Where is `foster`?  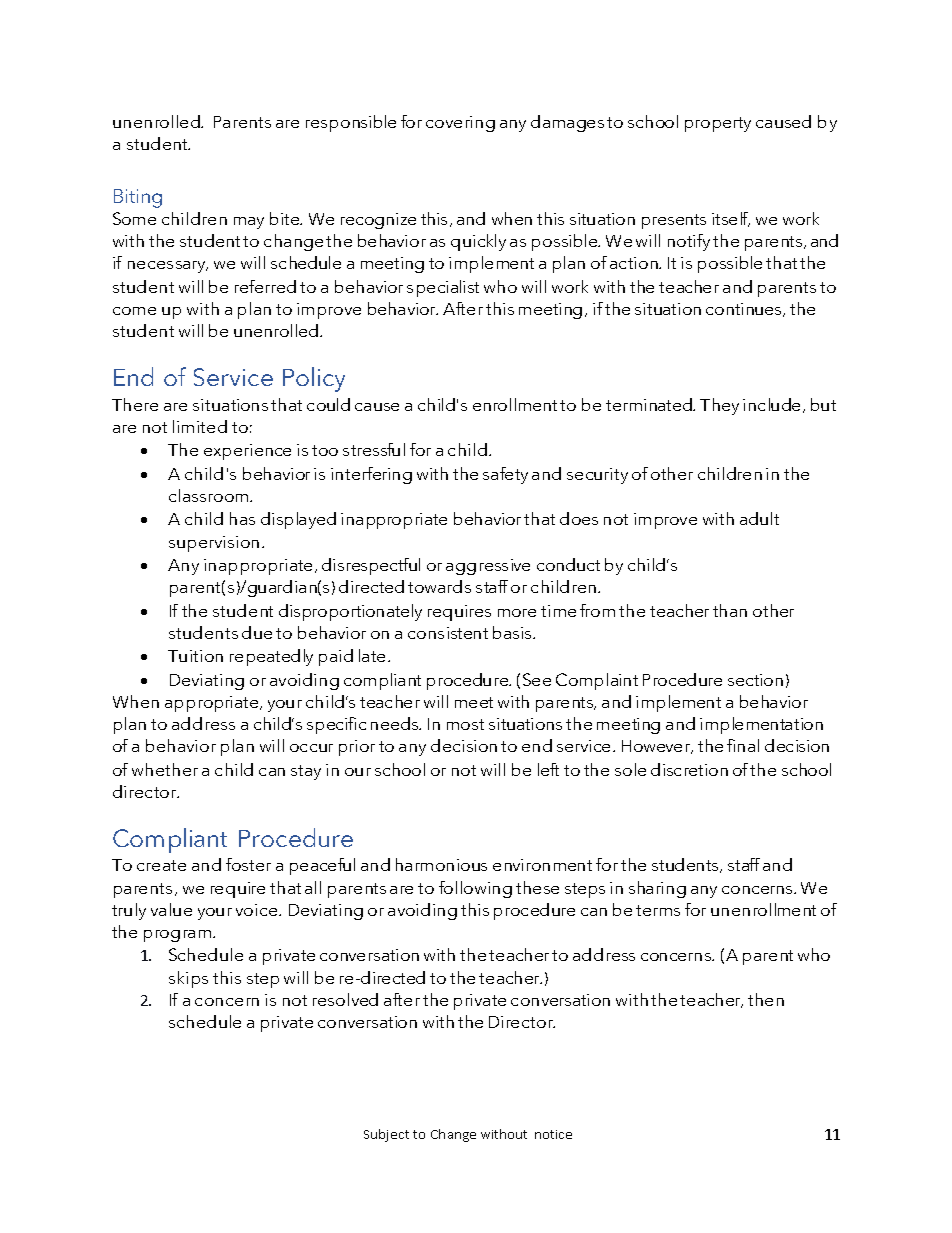 foster is located at coordinates (248, 864).
